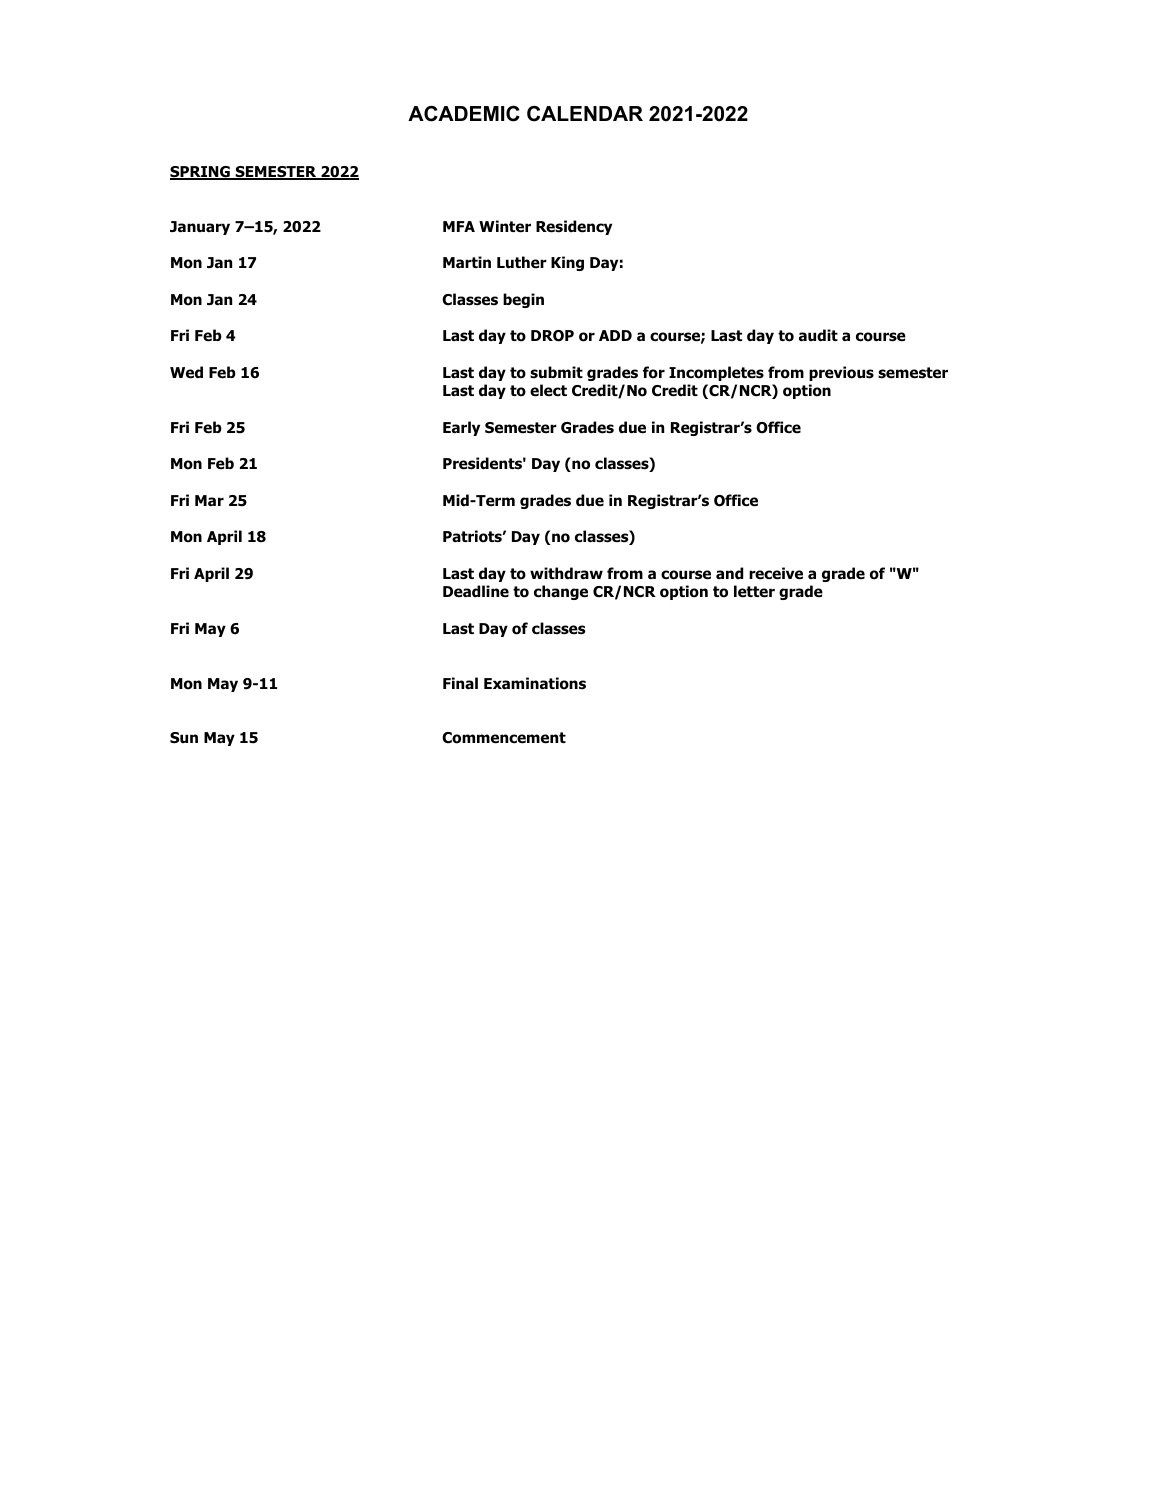  Describe the element at coordinates (574, 227) in the screenshot. I see `Residency` at that location.
